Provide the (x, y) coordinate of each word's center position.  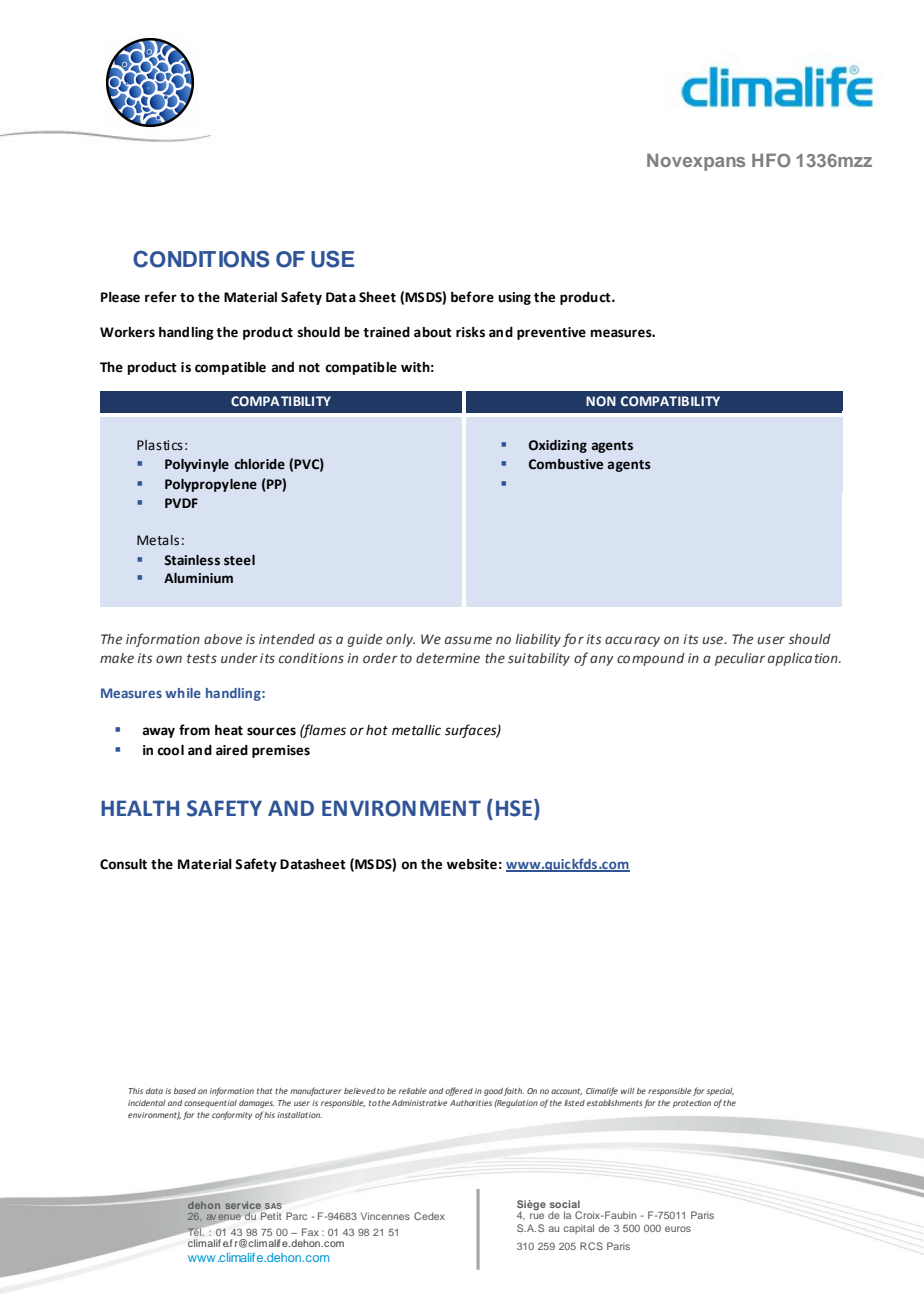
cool (170, 750)
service (243, 1205)
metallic (416, 730)
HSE (515, 808)
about (433, 332)
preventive (551, 333)
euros (678, 1229)
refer (161, 297)
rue (537, 1216)
